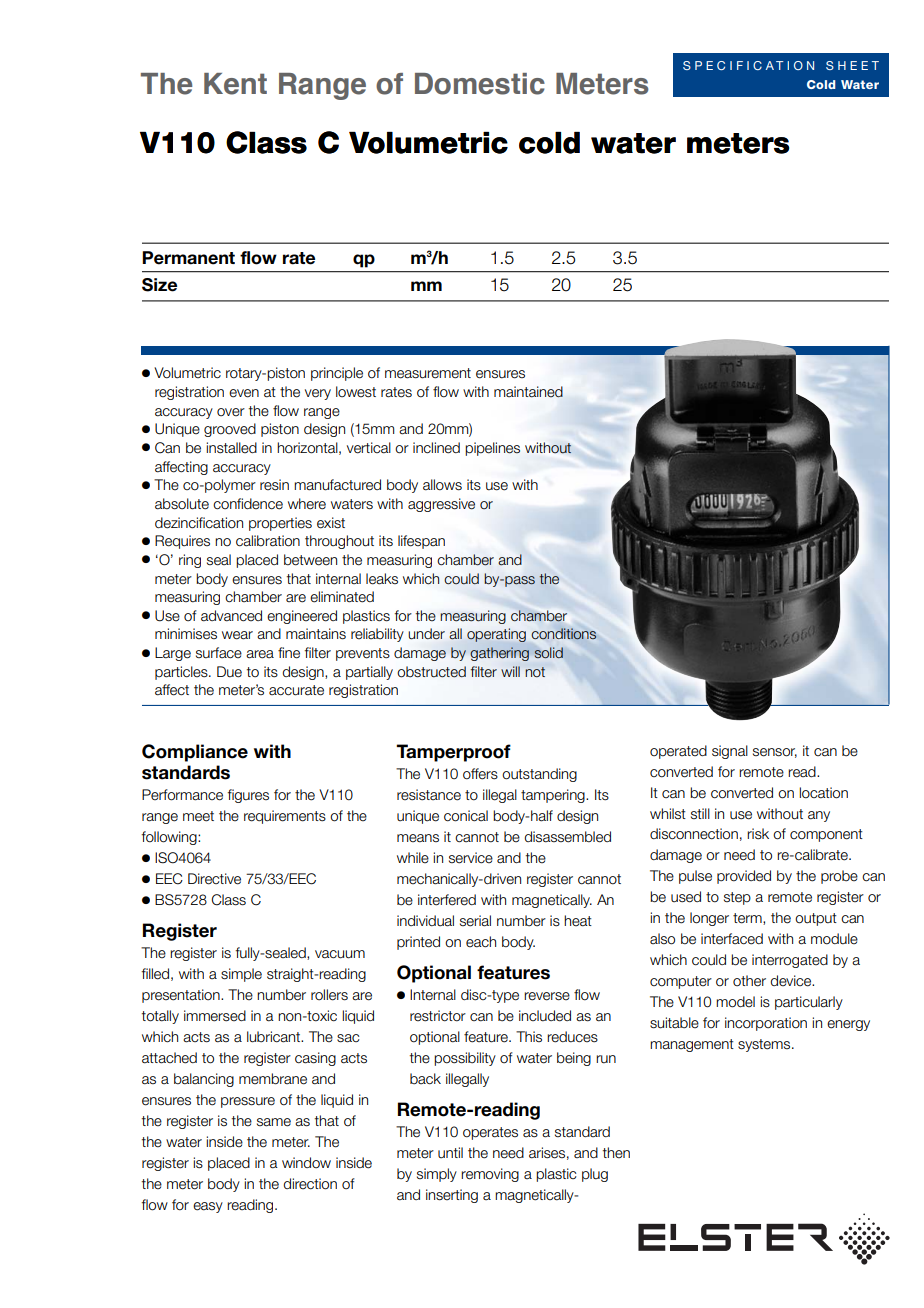 The height and width of the screenshot is (1308, 924). I want to click on sensor, so click(775, 753).
